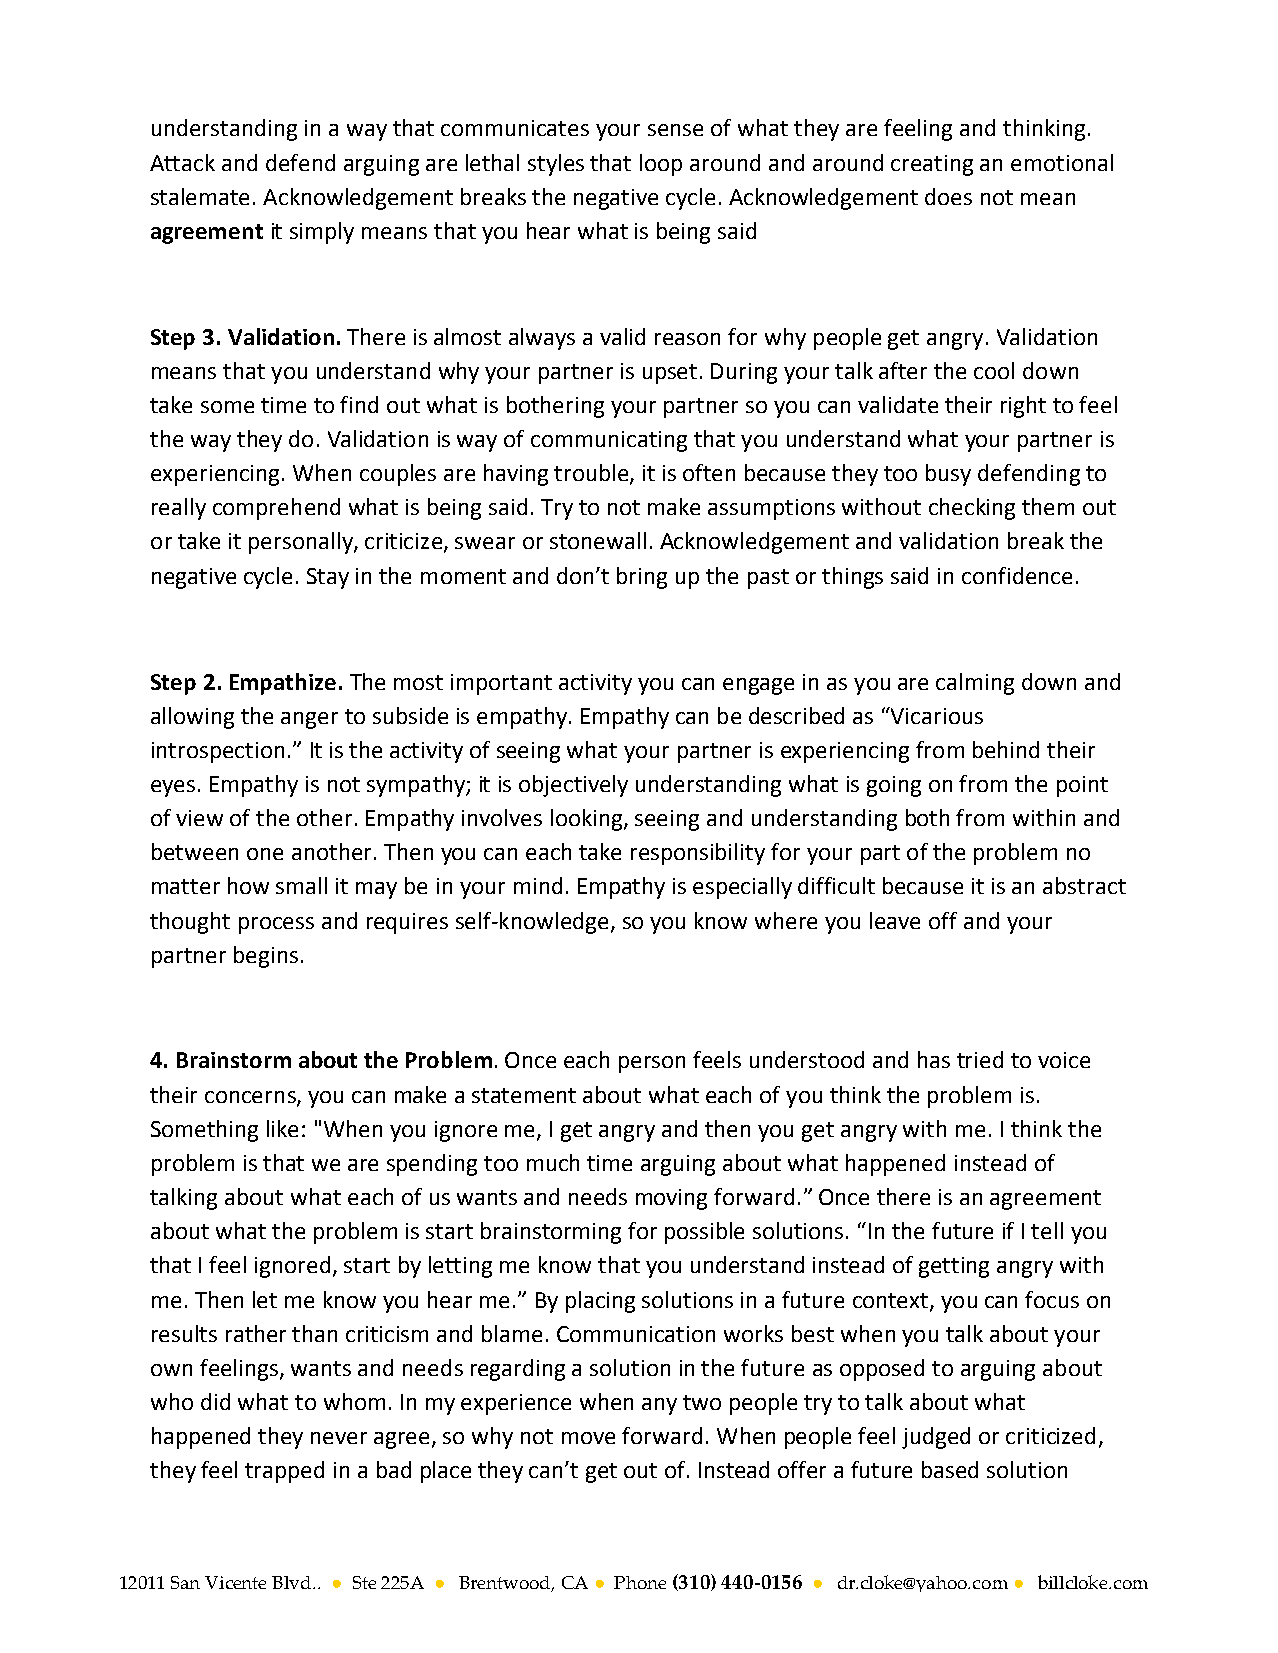 The width and height of the page is (1278, 1653). Describe the element at coordinates (661, 165) in the page. I see `loop` at that location.
